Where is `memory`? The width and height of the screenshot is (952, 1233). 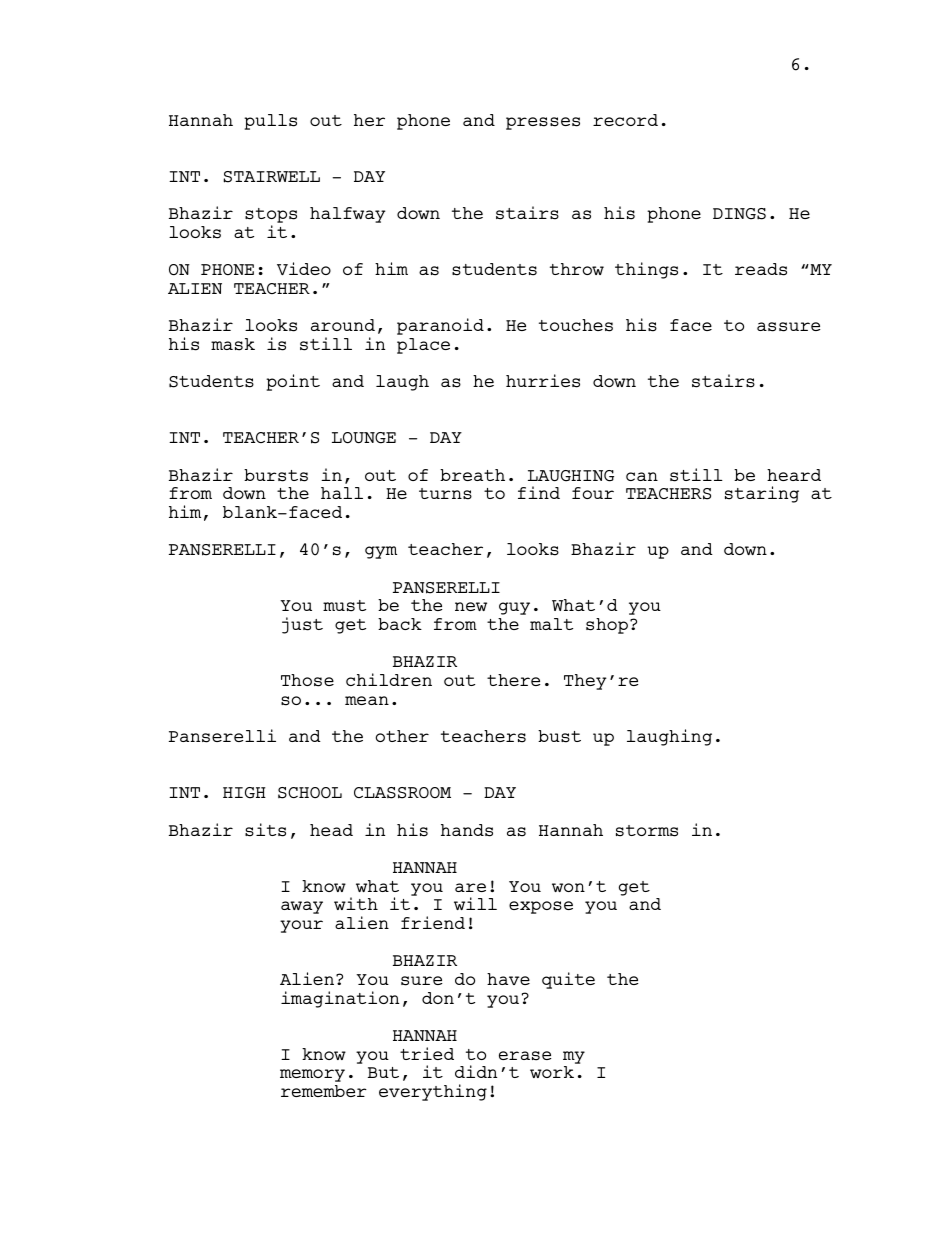 memory is located at coordinates (312, 1075).
